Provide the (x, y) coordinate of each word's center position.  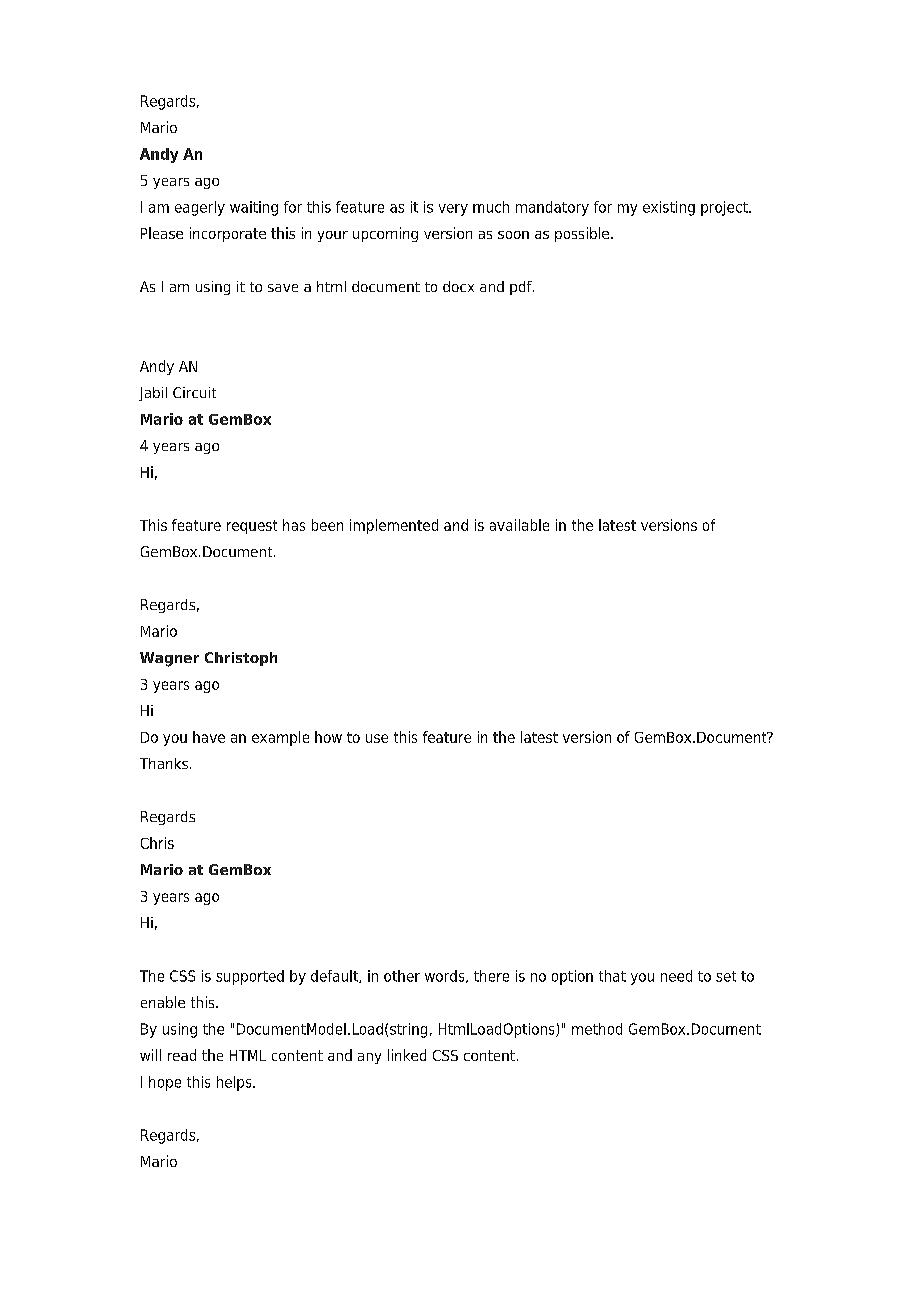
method (597, 1029)
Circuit (194, 392)
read (182, 1055)
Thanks (164, 763)
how (328, 737)
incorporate (228, 234)
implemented (394, 526)
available (519, 525)
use (377, 738)
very (453, 210)
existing (669, 208)
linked (407, 1055)
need (676, 976)
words (446, 976)
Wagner (169, 659)
